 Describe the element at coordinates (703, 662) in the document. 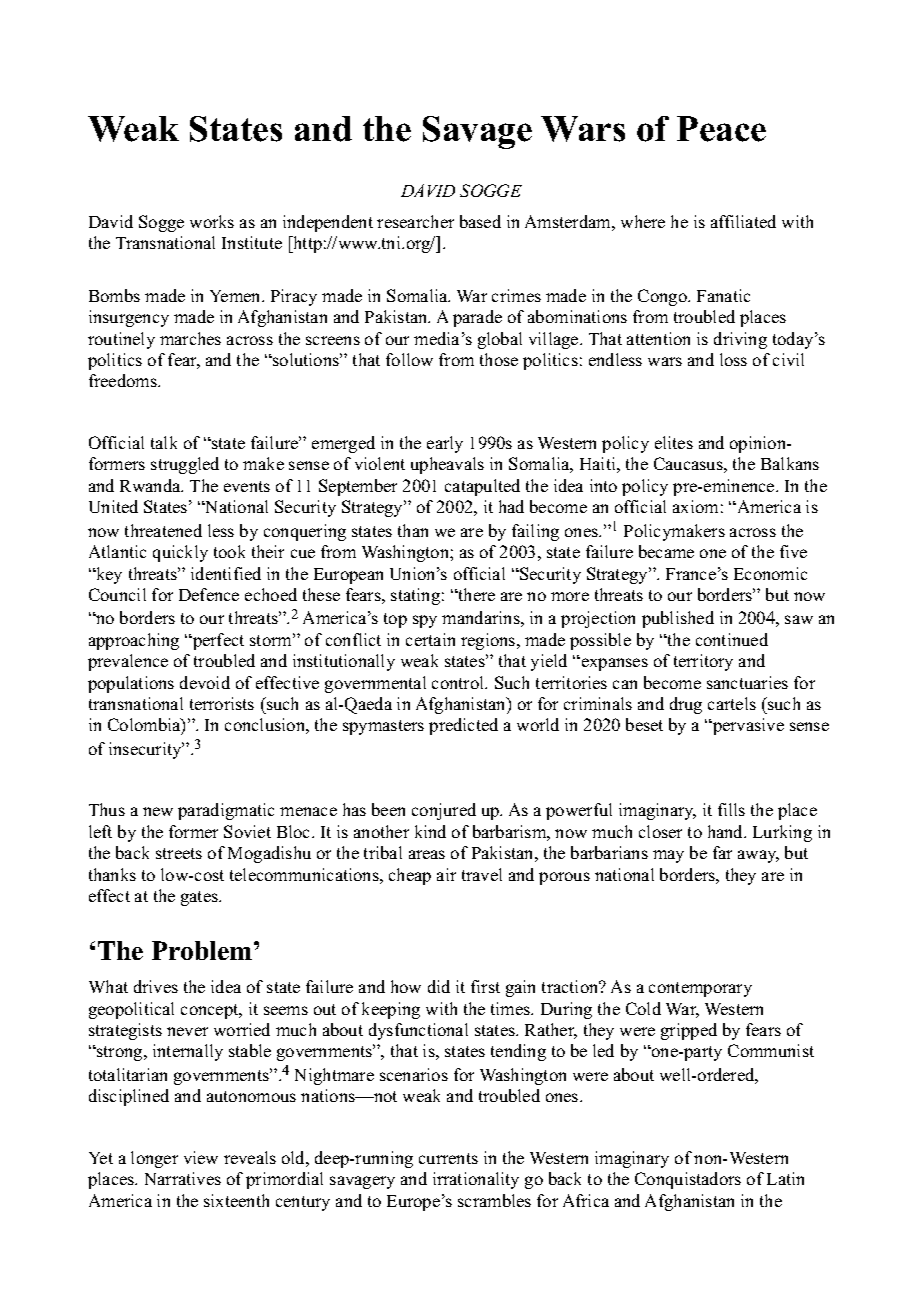

I see `territory` at that location.
